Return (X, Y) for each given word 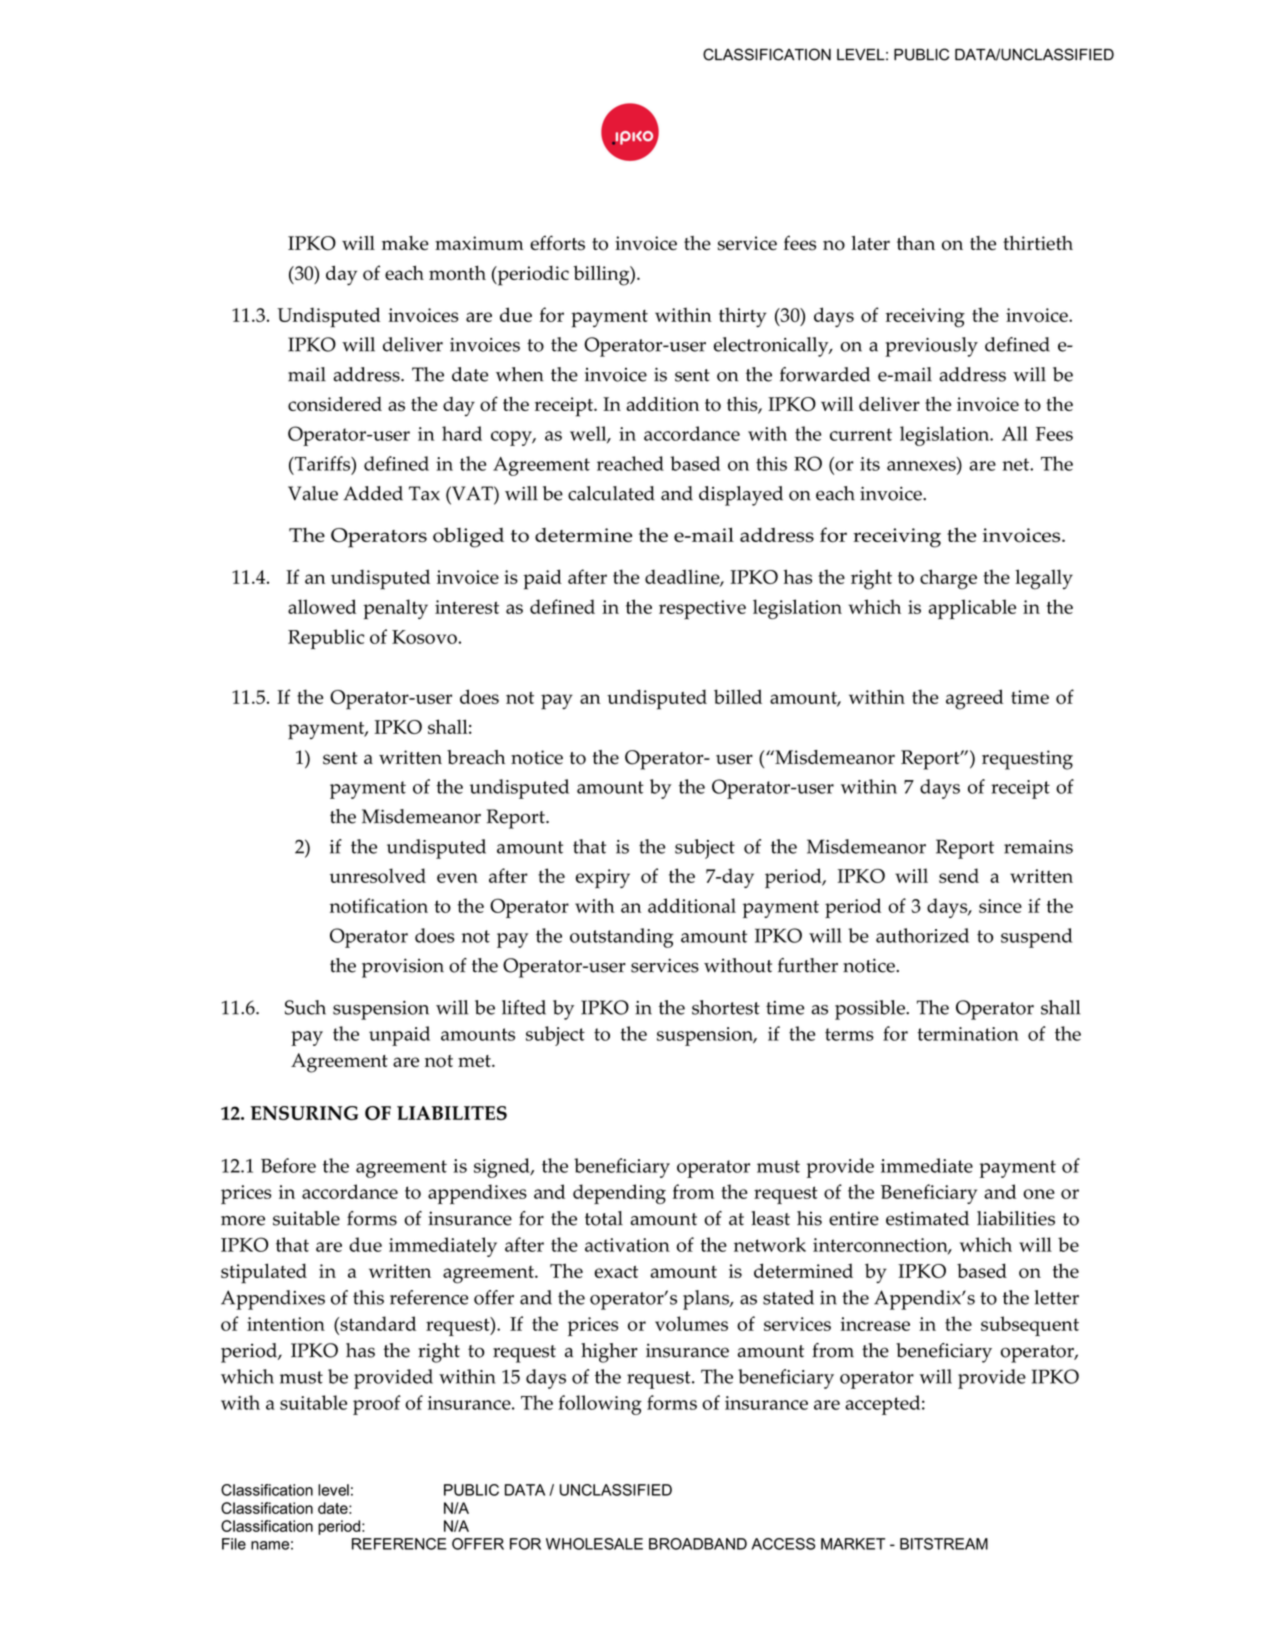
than (916, 243)
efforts (557, 243)
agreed (975, 699)
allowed (322, 606)
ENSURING (304, 1113)
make (405, 243)
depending (619, 1194)
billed (738, 696)
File (234, 1544)
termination (968, 1034)
